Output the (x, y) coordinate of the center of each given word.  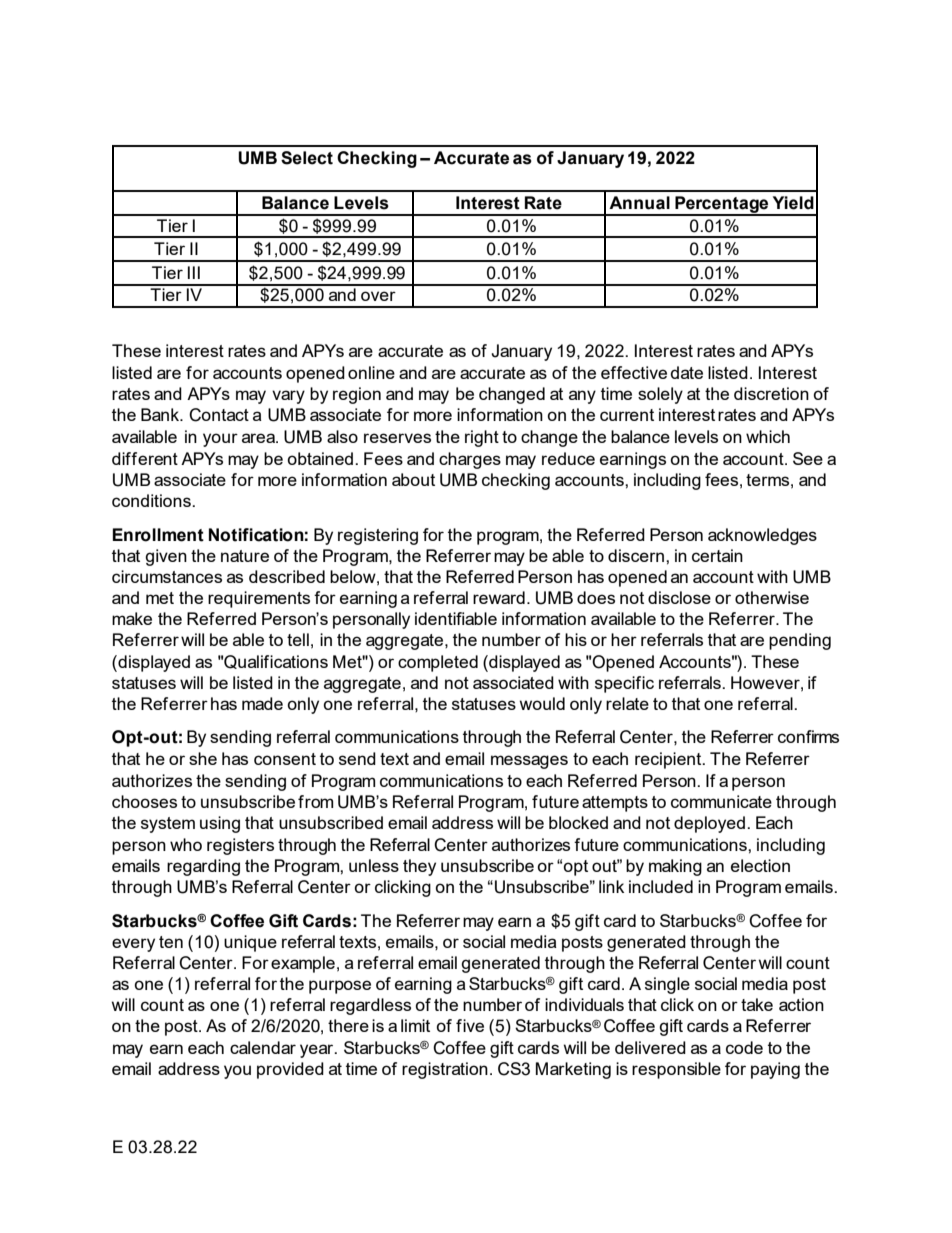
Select (307, 158)
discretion (771, 393)
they (419, 867)
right (482, 438)
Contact (219, 415)
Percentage (722, 205)
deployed (709, 824)
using (220, 824)
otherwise (772, 597)
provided (290, 1070)
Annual (639, 203)
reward (499, 597)
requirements (259, 599)
